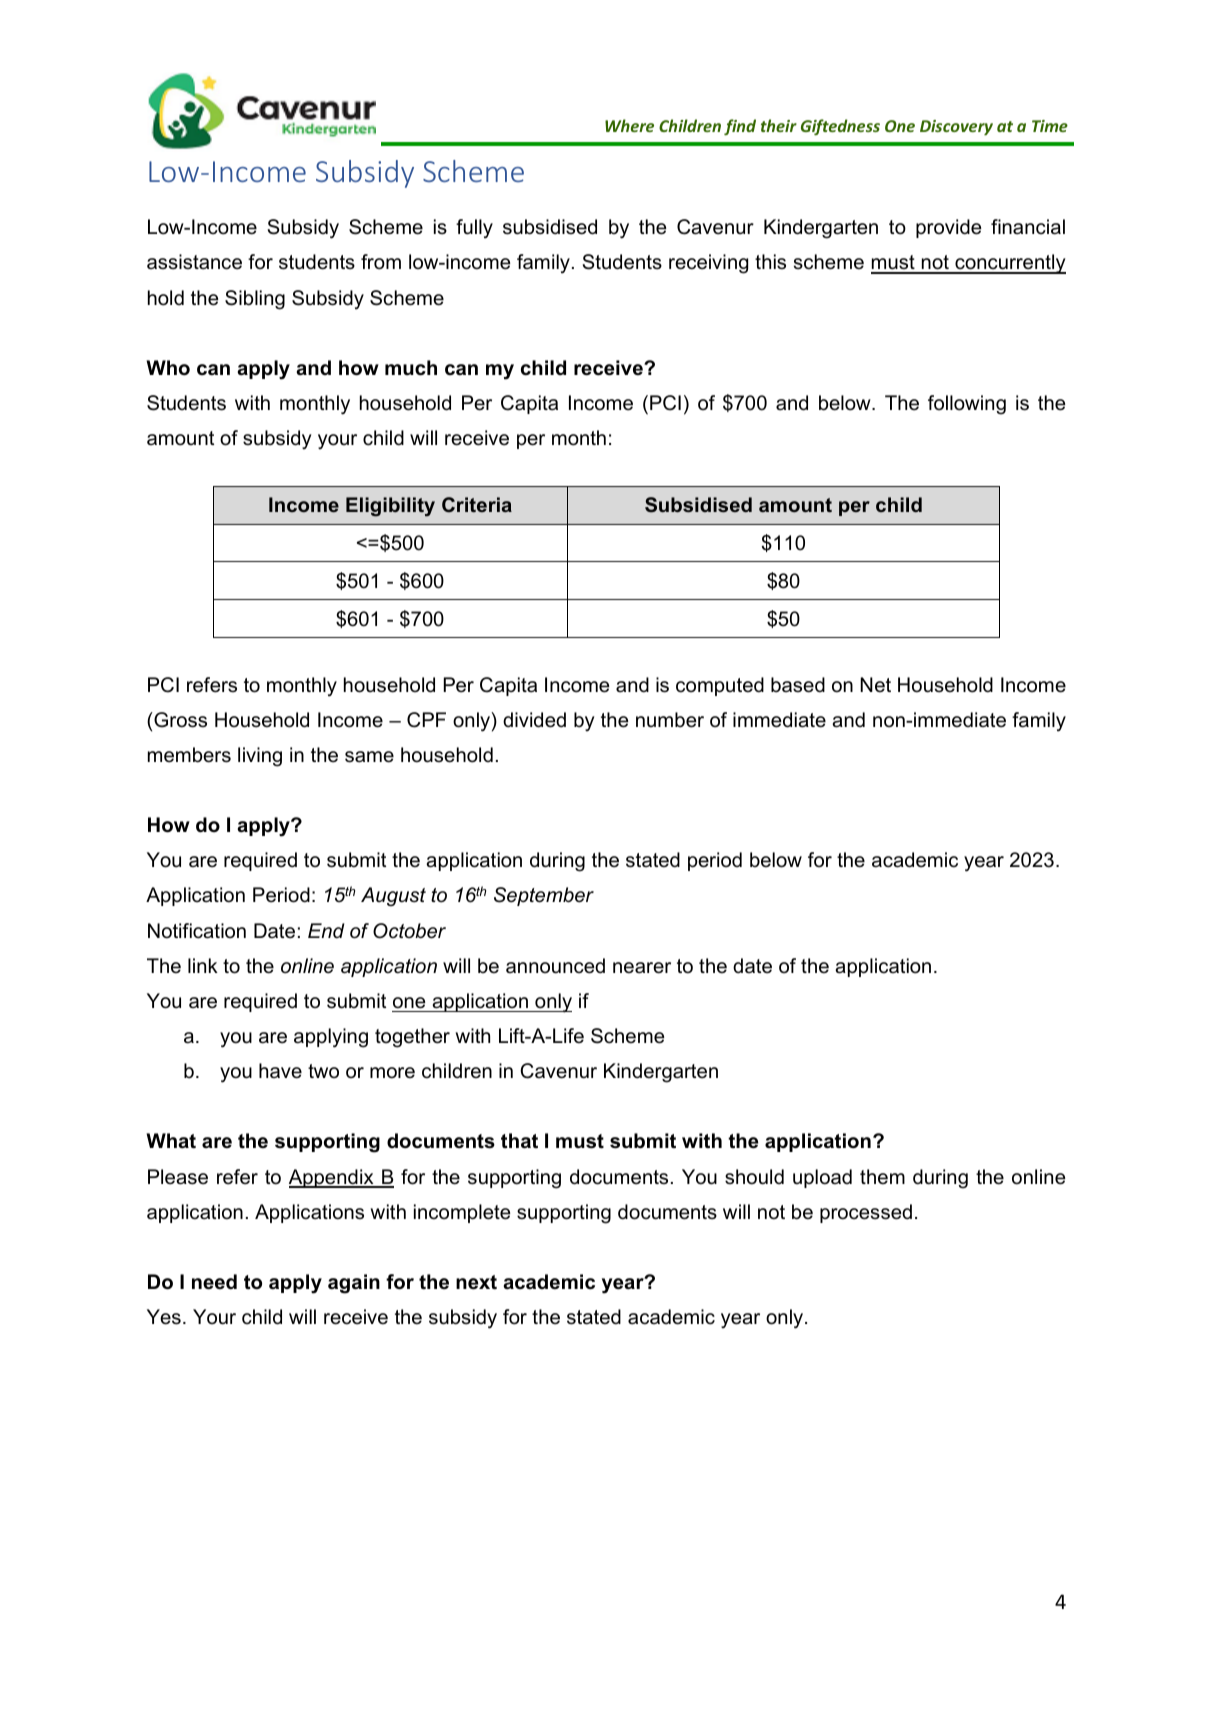  I want to click on assistance, so click(194, 262).
